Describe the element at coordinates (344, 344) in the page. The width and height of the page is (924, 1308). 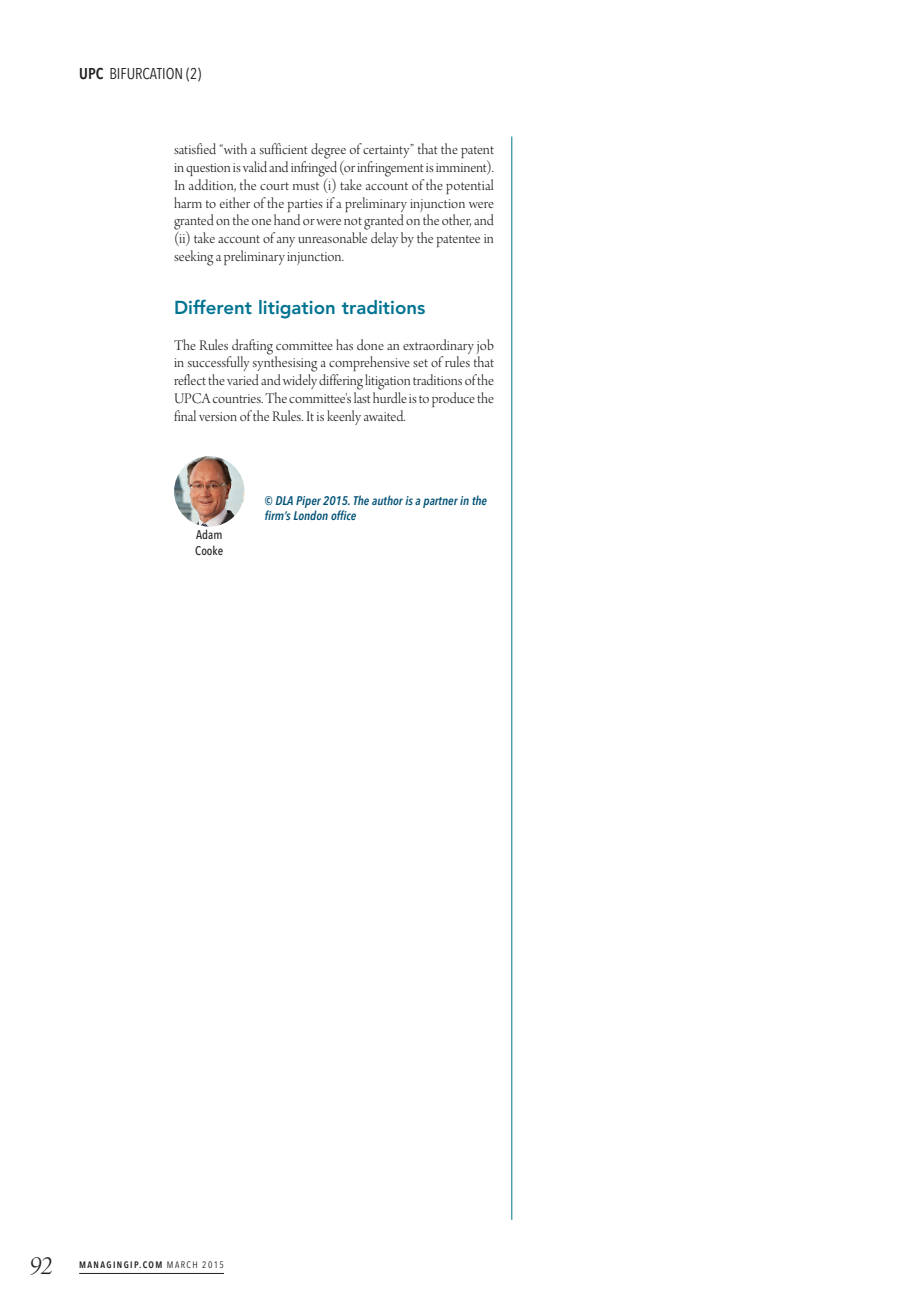
I see `has` at that location.
